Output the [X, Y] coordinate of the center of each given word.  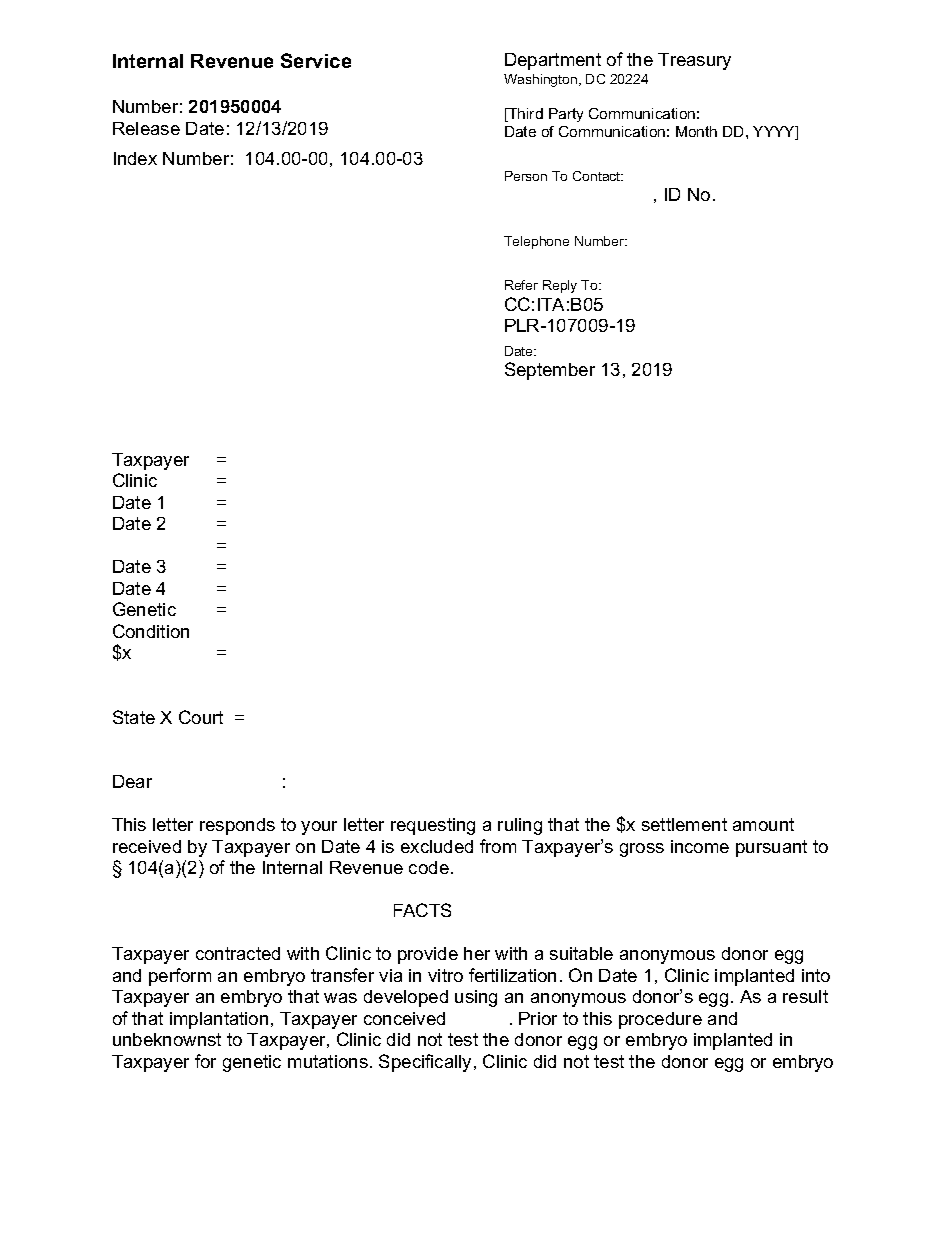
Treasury [694, 61]
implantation [219, 1020]
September [550, 371]
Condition [151, 631]
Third [524, 115]
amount [763, 824]
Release [146, 128]
